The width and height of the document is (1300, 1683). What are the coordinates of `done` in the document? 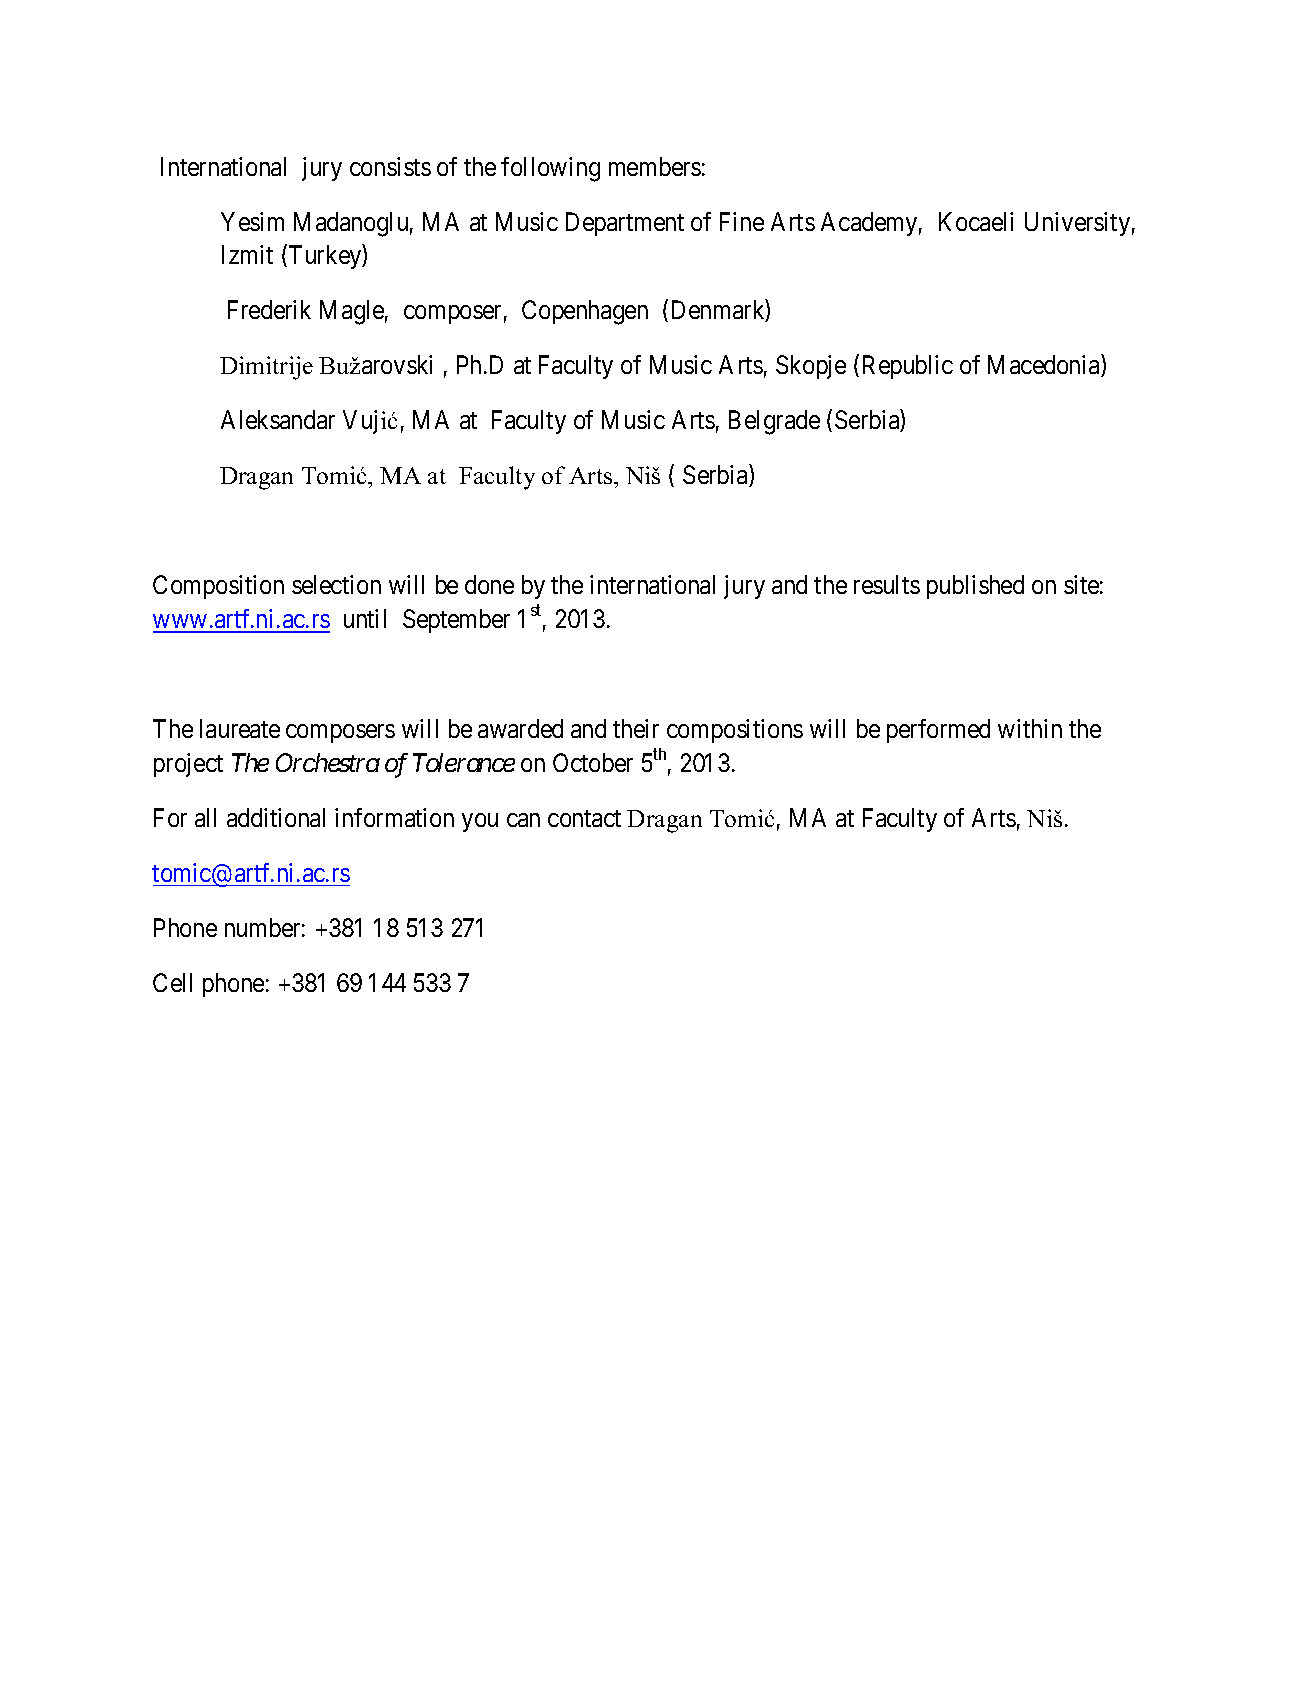 It's located at (489, 584).
